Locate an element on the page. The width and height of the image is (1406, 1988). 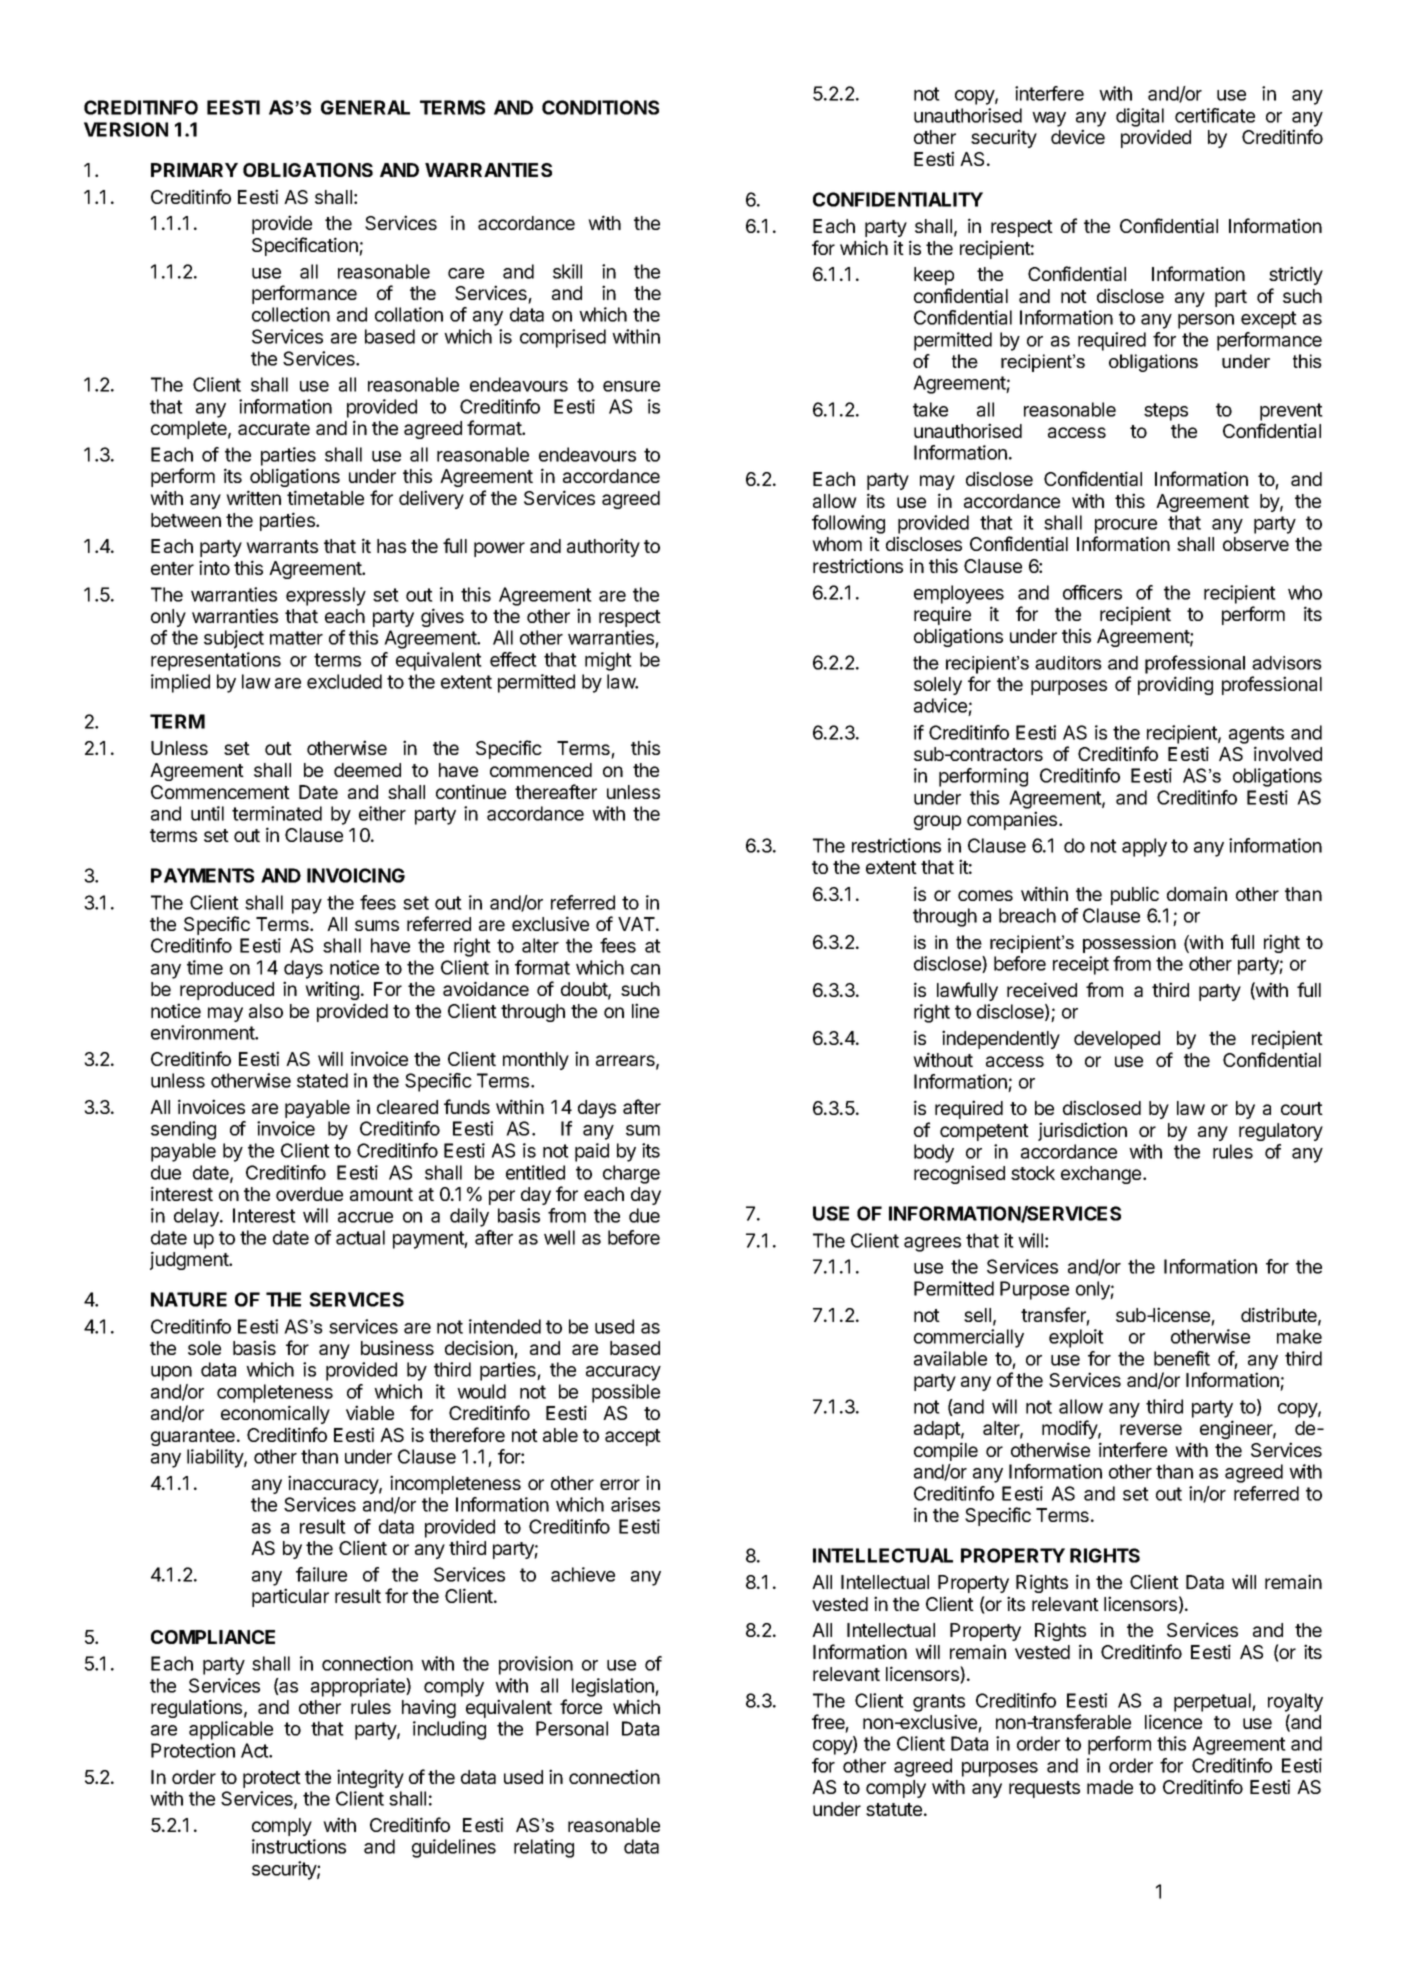
procure is located at coordinates (1126, 526).
